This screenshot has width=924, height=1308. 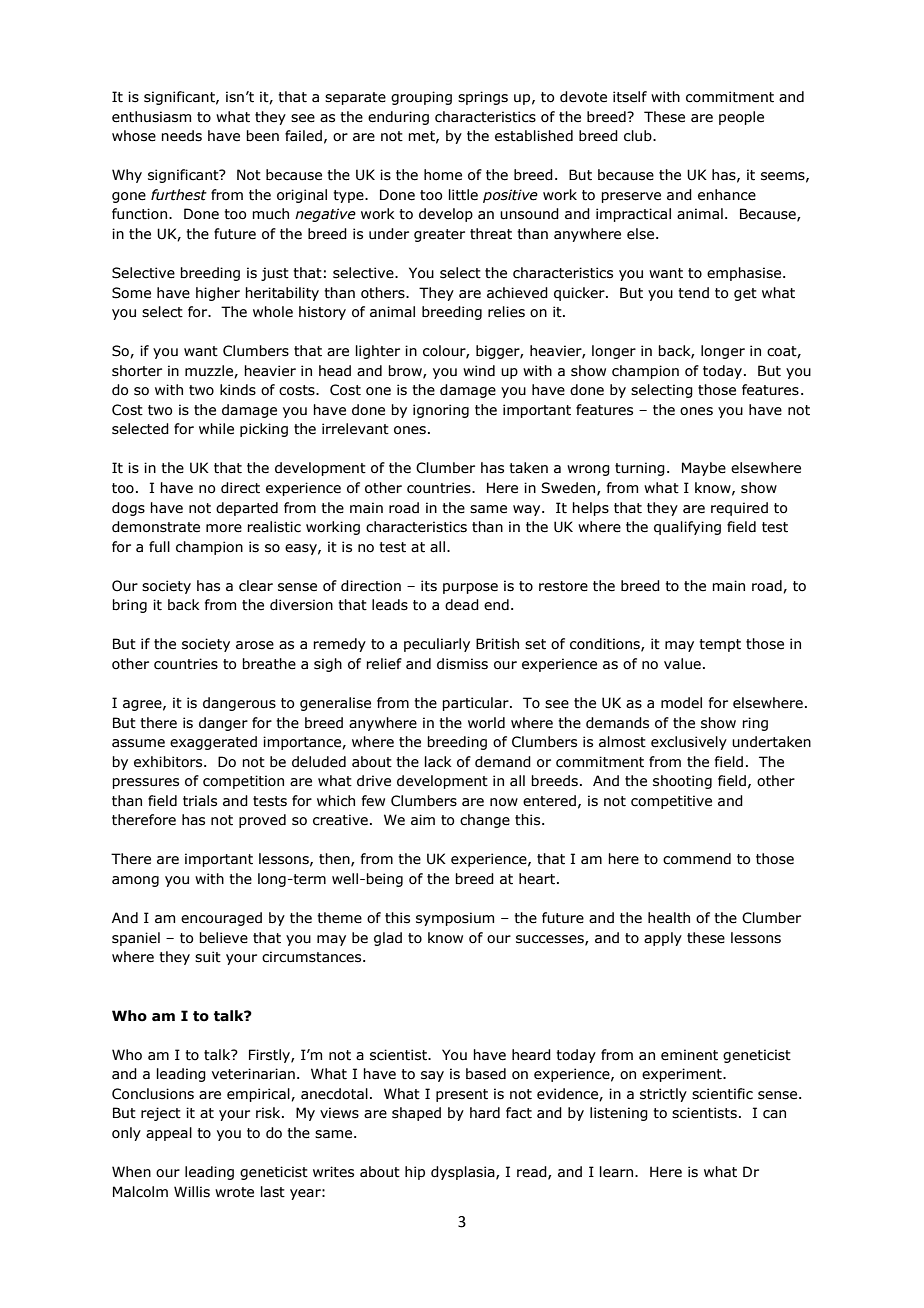 What do you see at coordinates (421, 98) in the screenshot?
I see `grouping` at bounding box center [421, 98].
